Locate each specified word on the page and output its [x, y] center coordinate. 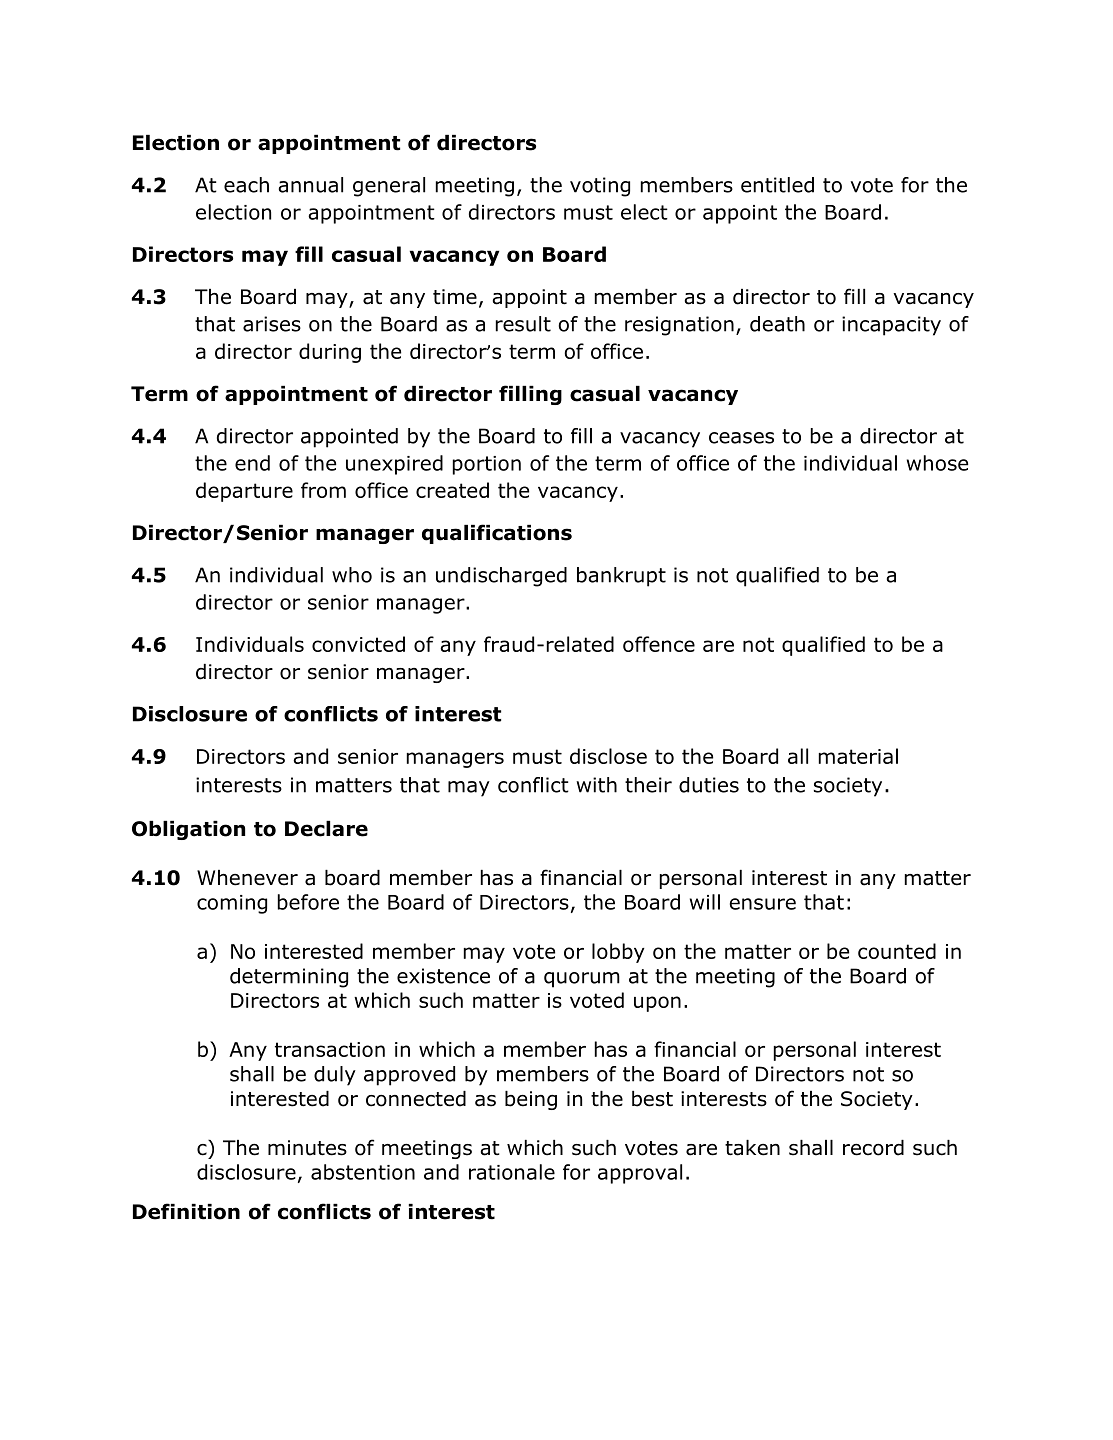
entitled [777, 185]
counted [897, 951]
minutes [307, 1148]
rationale [512, 1172]
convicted [358, 644]
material [858, 756]
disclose [608, 756]
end [252, 463]
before [308, 902]
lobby [618, 953]
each [246, 185]
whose [937, 463]
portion [487, 465]
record [873, 1148]
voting [600, 187]
